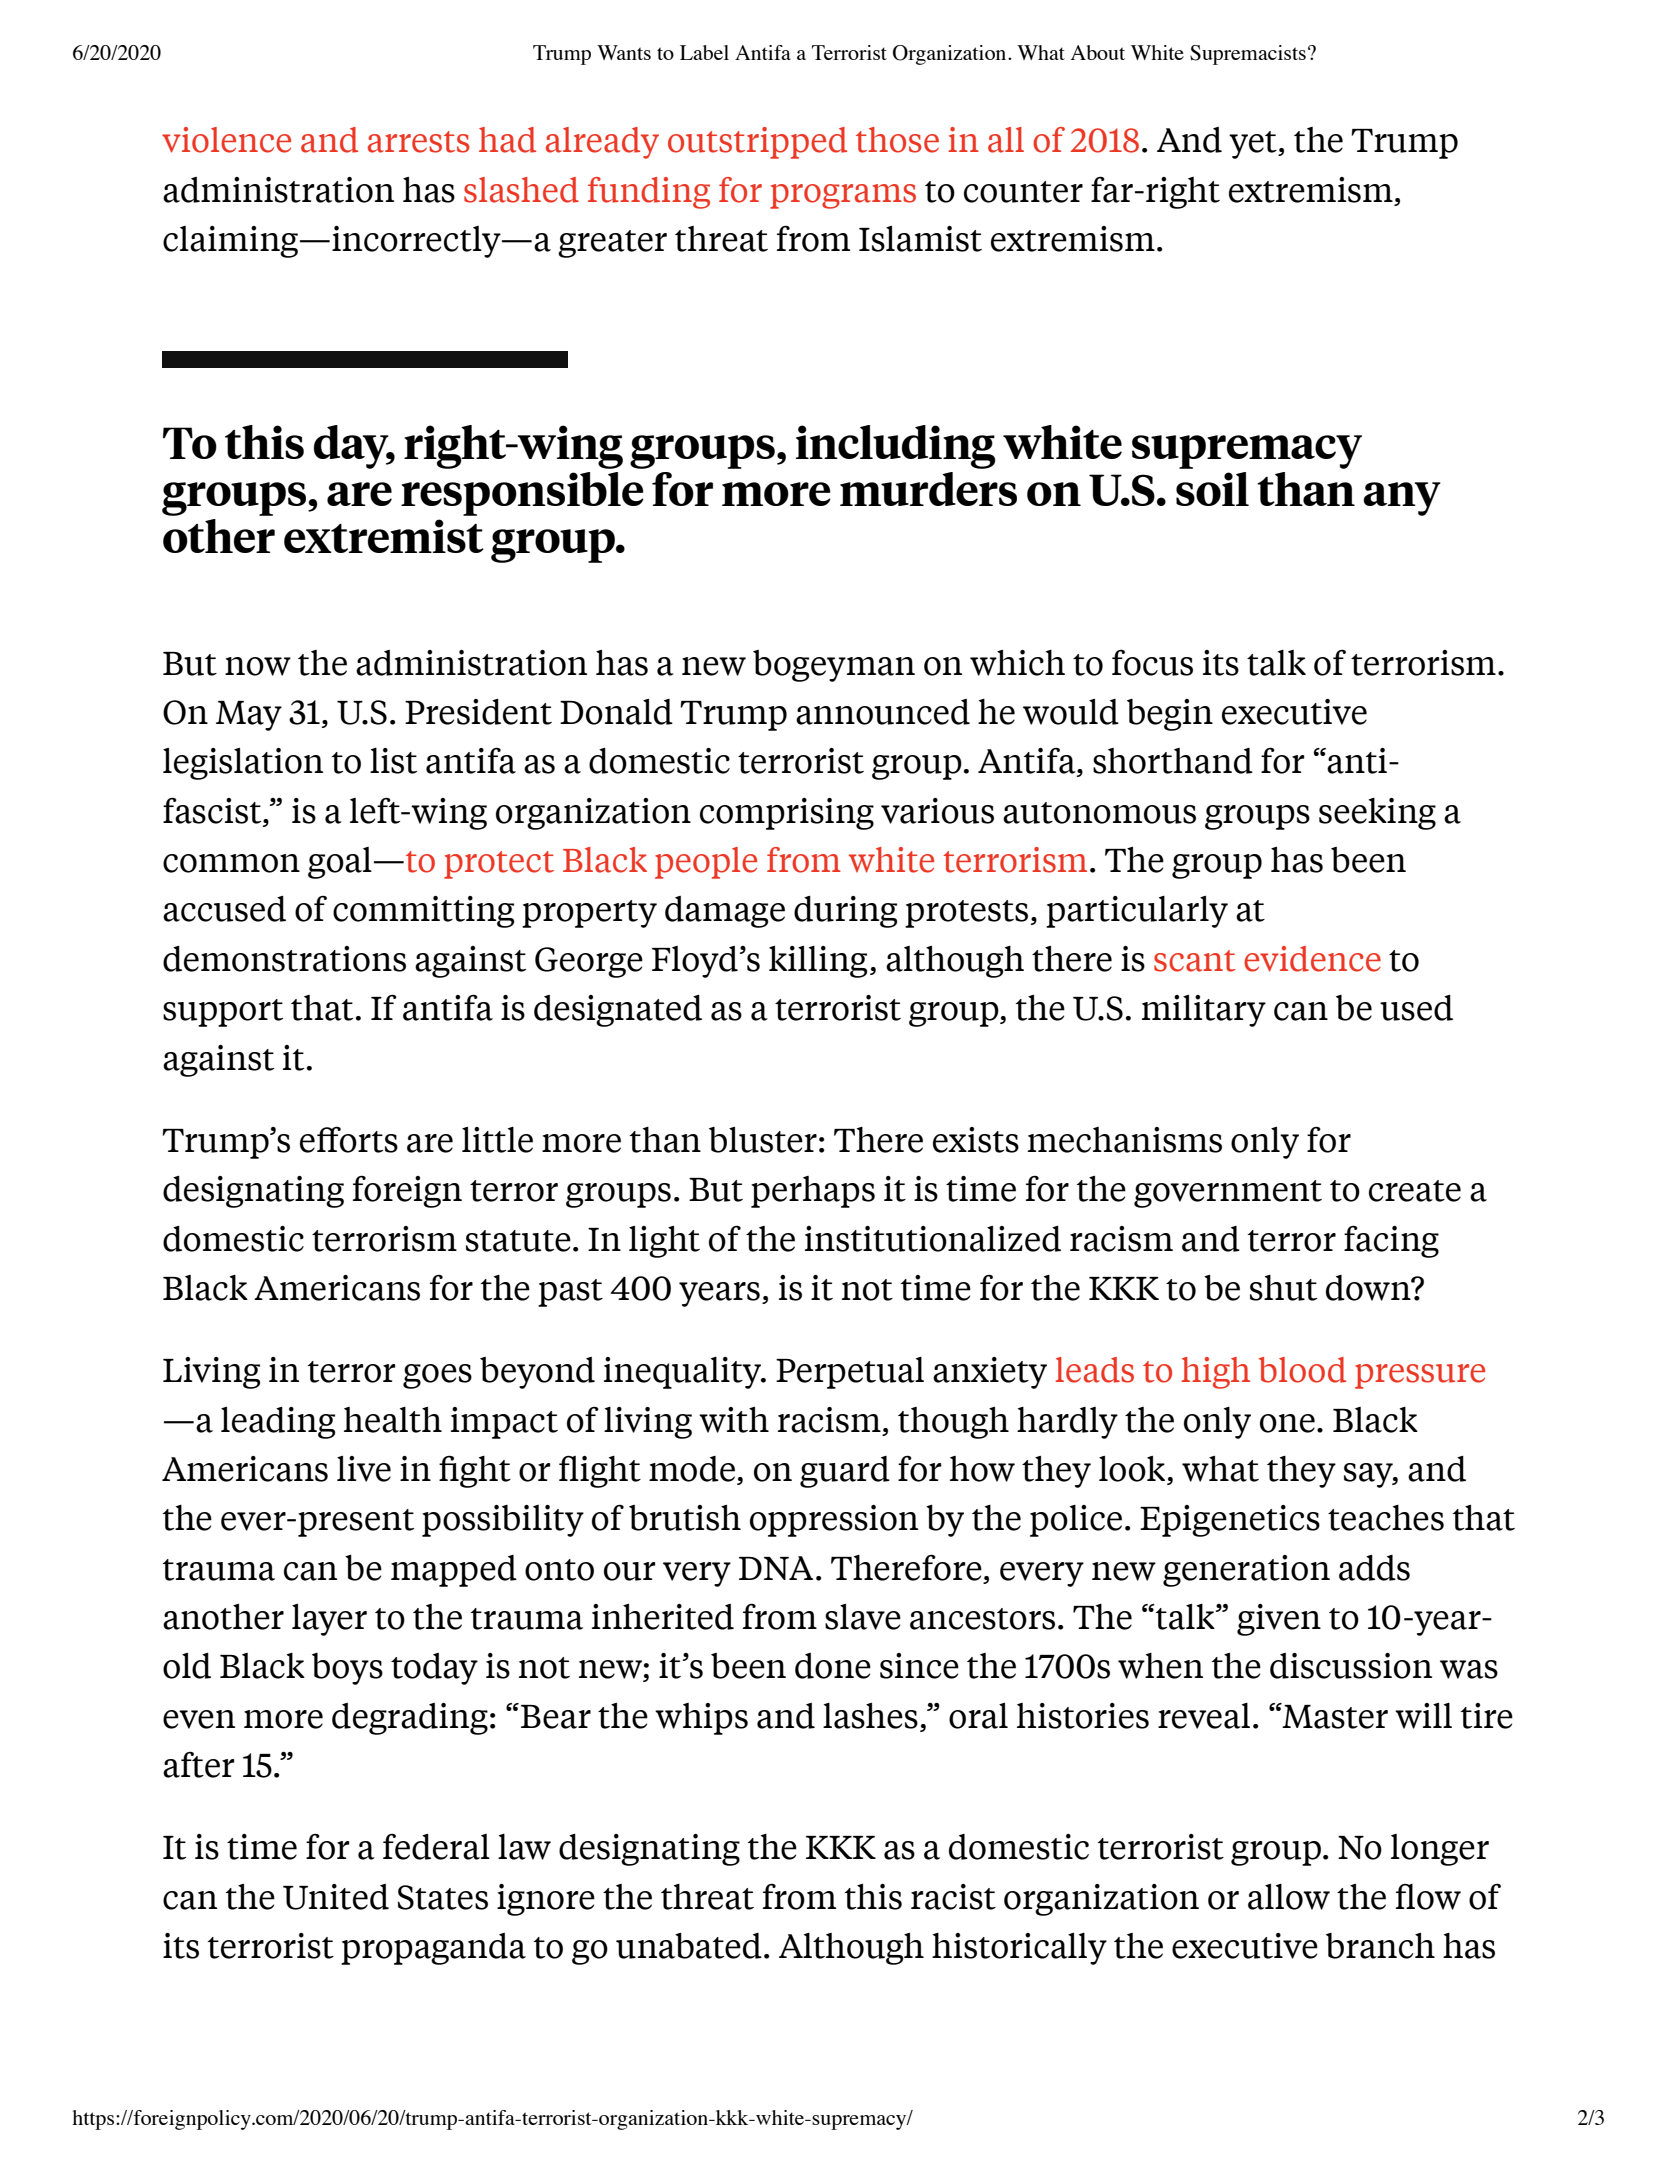 The height and width of the document is (2172, 1678). I want to click on those, so click(897, 140).
